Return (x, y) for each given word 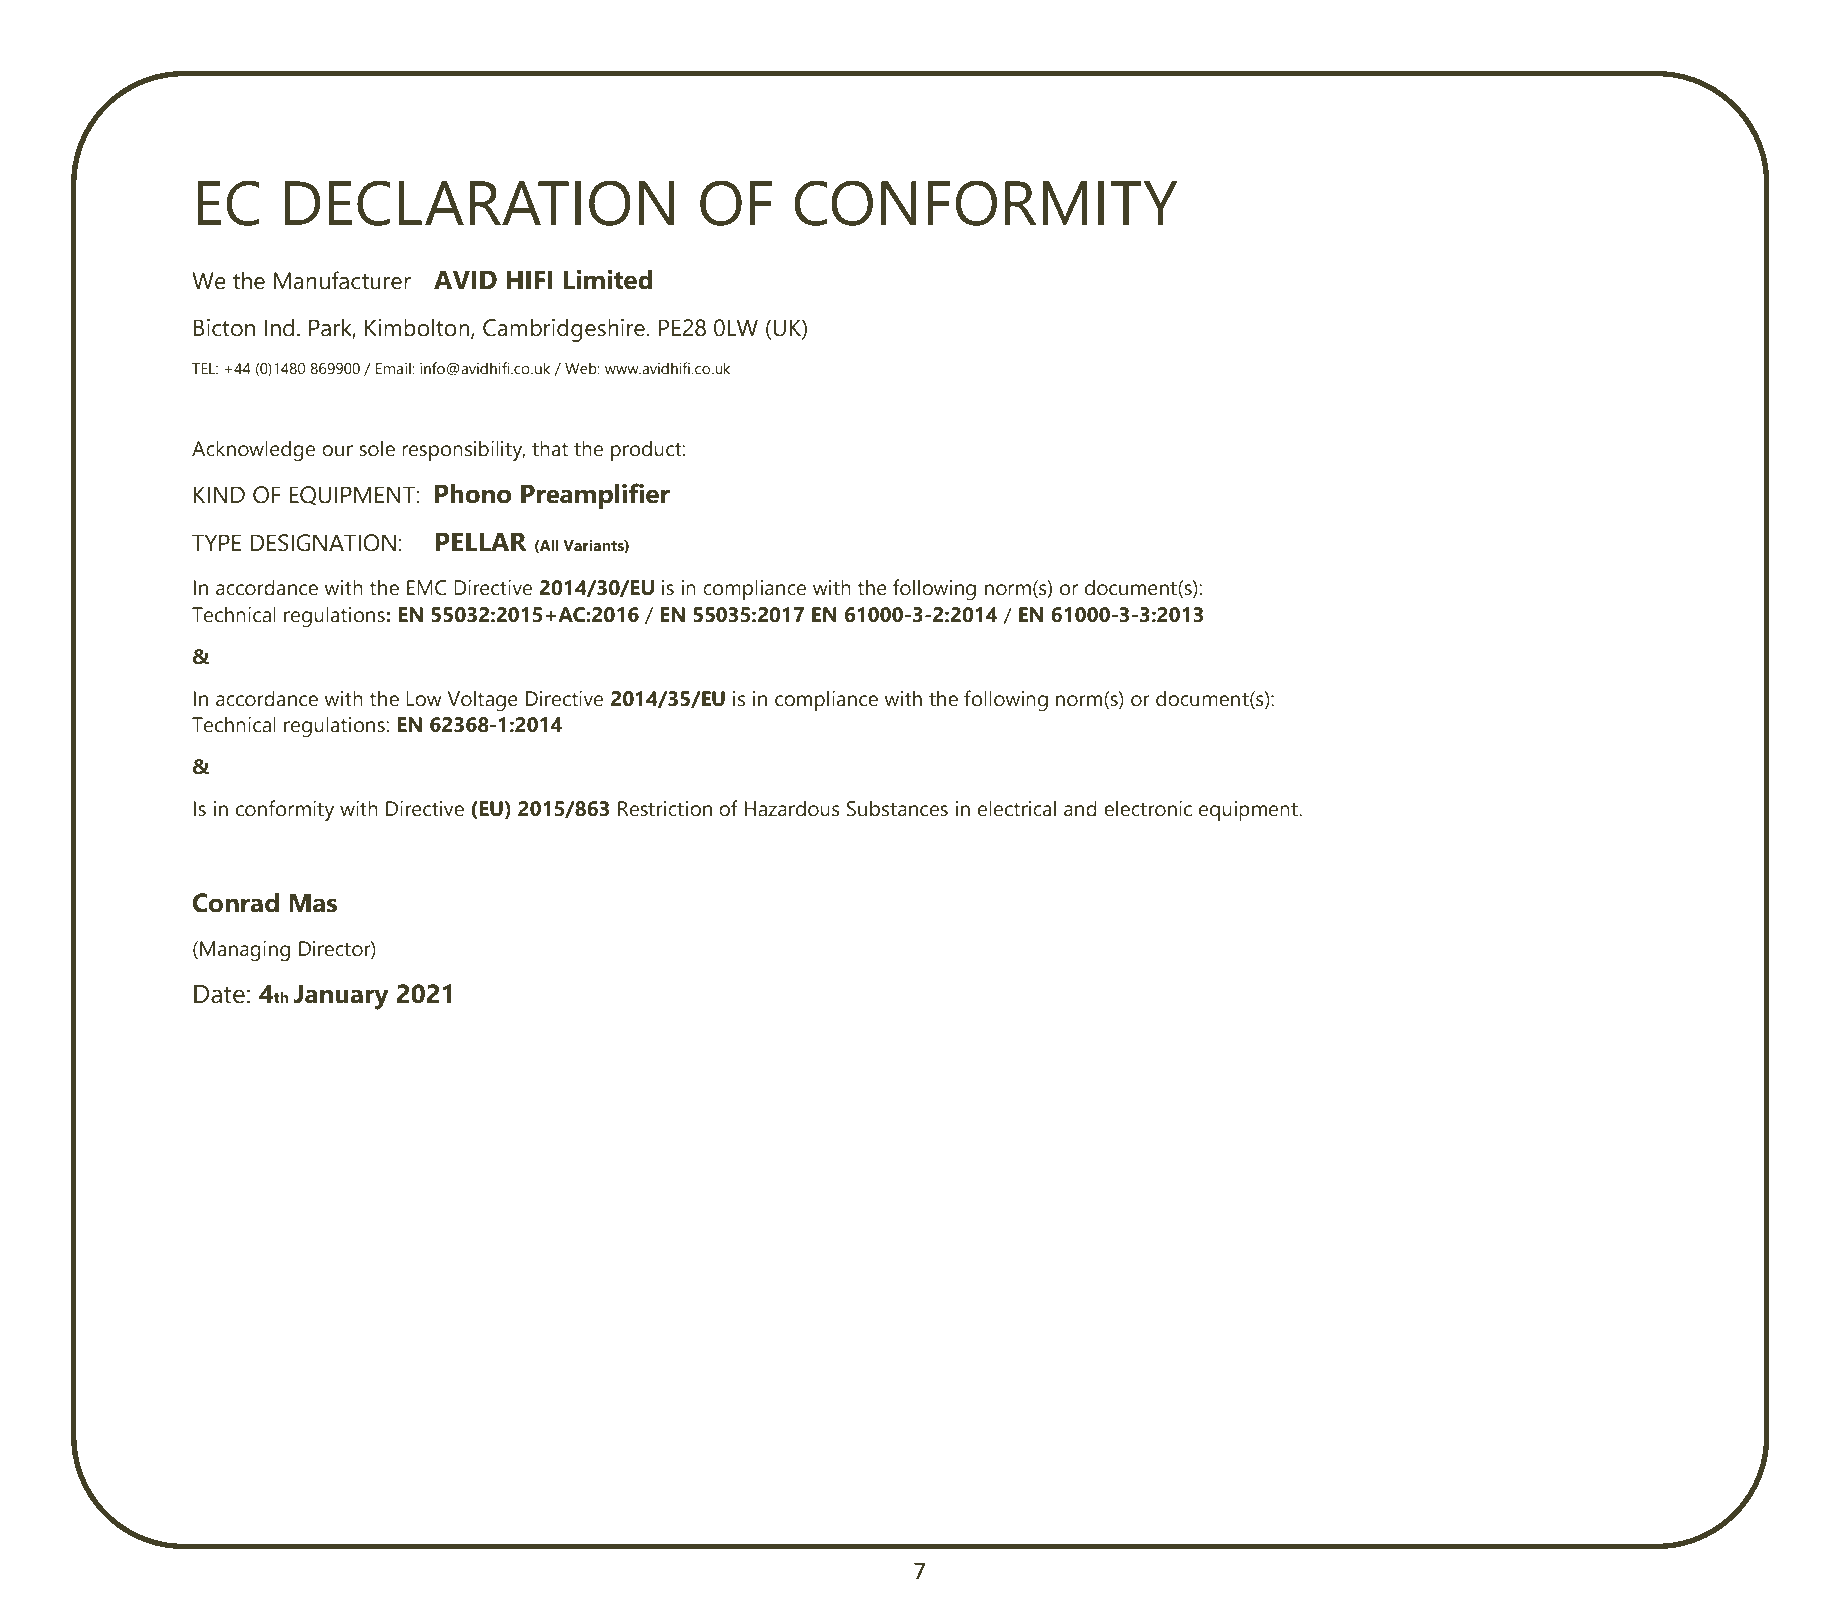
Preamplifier (595, 496)
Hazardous (792, 808)
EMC (427, 588)
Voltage (482, 700)
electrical (1017, 808)
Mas (313, 903)
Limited (607, 280)
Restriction (665, 809)
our (337, 451)
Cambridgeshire (564, 330)
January (341, 997)
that (550, 448)
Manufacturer (342, 280)
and (1080, 808)
